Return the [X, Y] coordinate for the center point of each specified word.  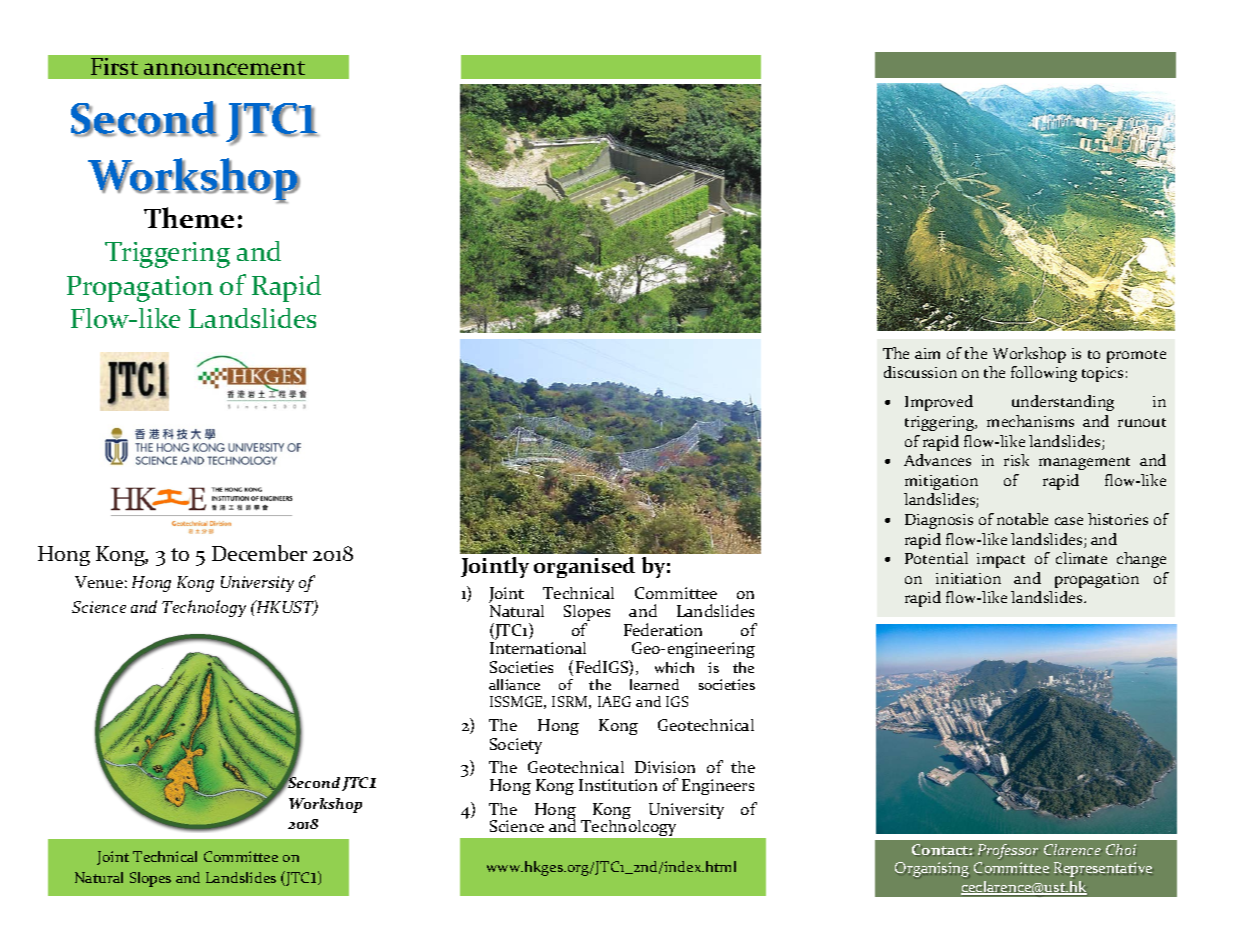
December [259, 553]
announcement [224, 68]
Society [516, 746]
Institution [618, 785]
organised [584, 567]
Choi [1121, 849]
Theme [189, 217]
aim [927, 353]
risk [1016, 460]
